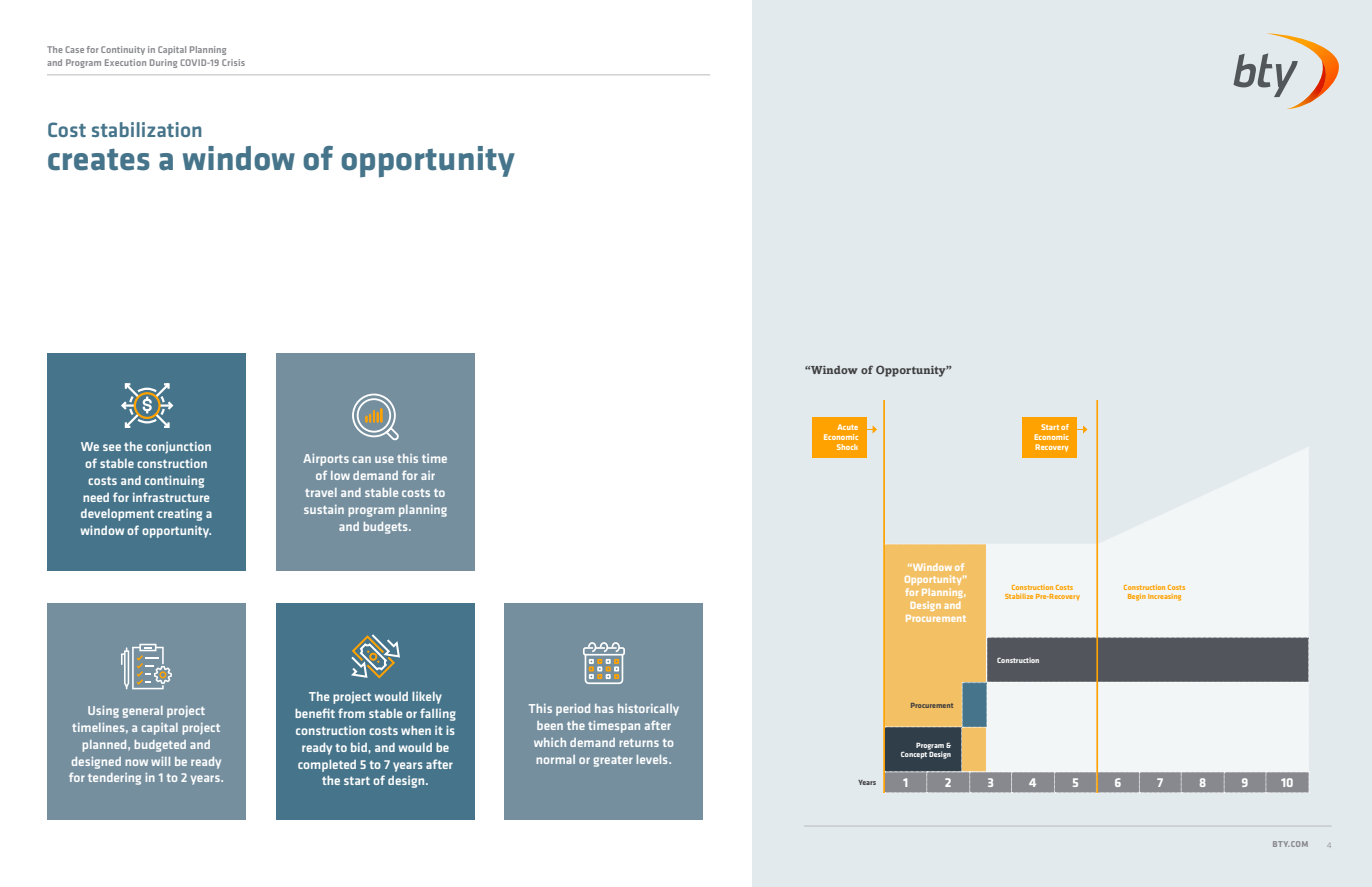 This screenshot has height=887, width=1372. Describe the element at coordinates (384, 459) in the screenshot. I see `use` at that location.
